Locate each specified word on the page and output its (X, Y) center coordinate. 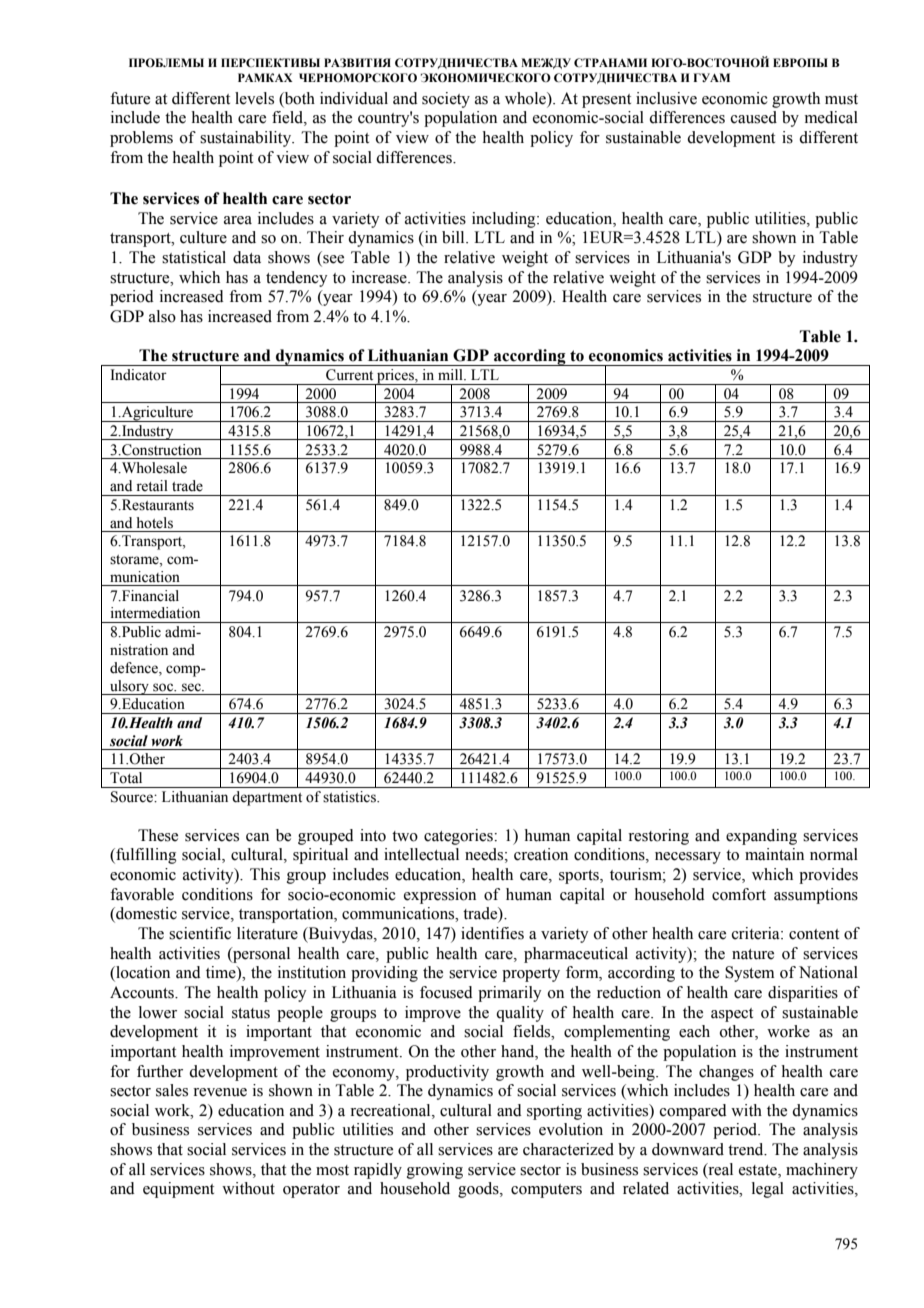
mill (451, 374)
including (505, 220)
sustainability (247, 139)
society (446, 100)
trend (747, 1149)
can (257, 837)
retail (152, 486)
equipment (178, 1190)
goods (479, 1190)
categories (459, 837)
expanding (761, 837)
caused (754, 117)
